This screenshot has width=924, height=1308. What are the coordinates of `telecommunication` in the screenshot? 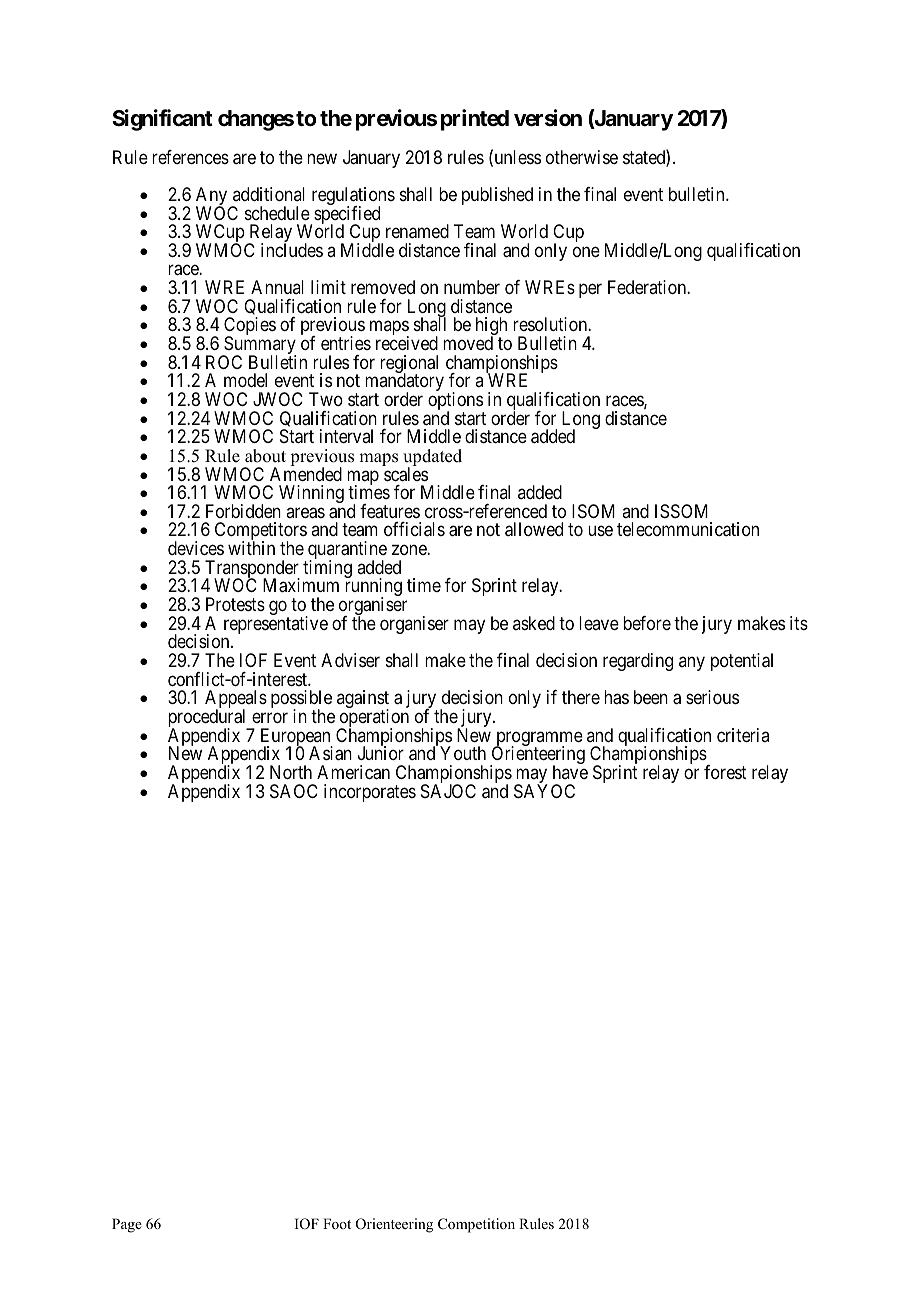 It's located at (688, 529).
